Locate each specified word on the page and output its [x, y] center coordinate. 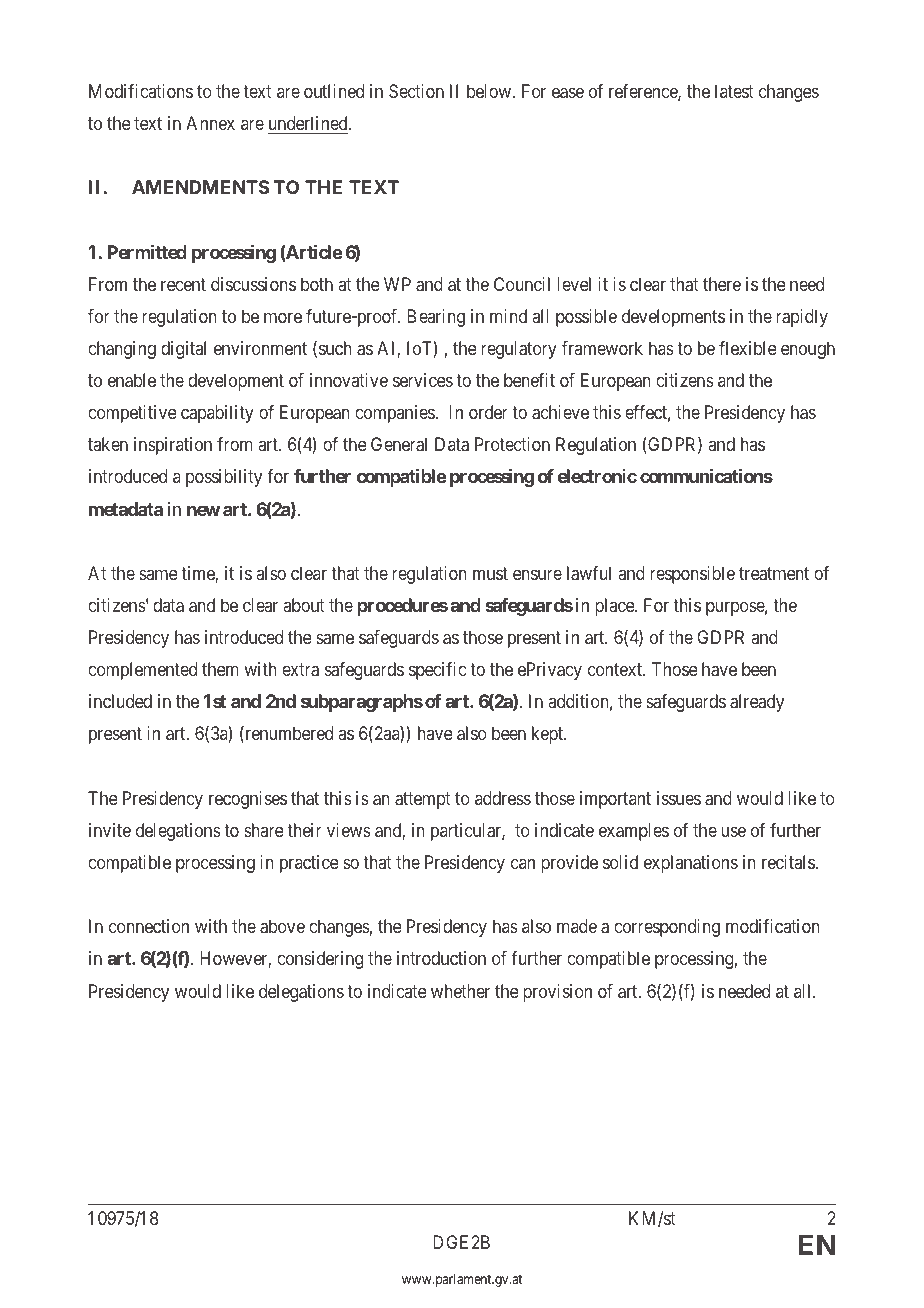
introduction [441, 958]
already [757, 703]
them [220, 669]
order [488, 412]
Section [416, 91]
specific [437, 671]
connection [149, 926]
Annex [210, 123]
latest [734, 91]
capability [217, 414]
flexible [748, 348]
